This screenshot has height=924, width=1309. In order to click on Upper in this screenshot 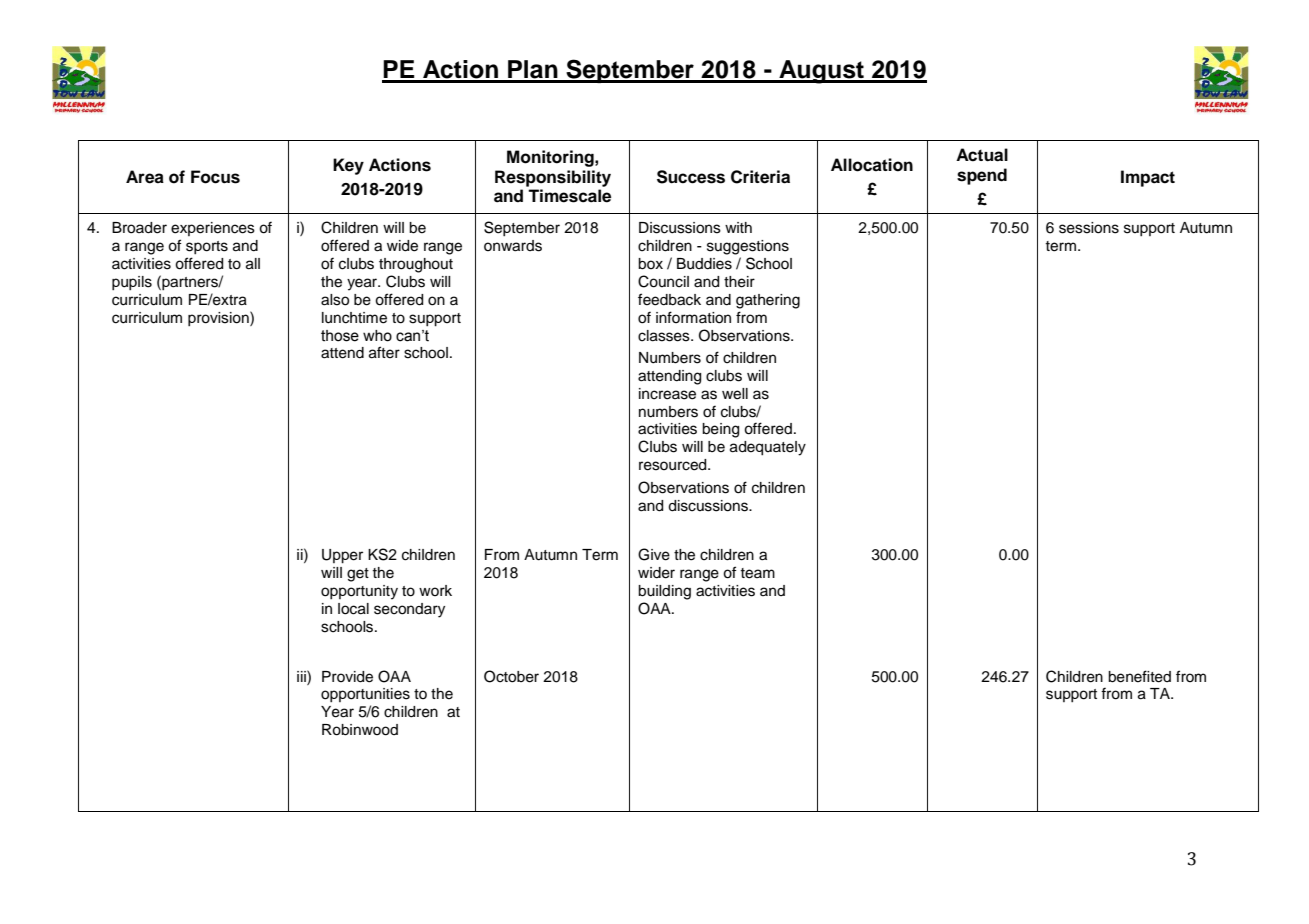, I will do `click(342, 556)`.
